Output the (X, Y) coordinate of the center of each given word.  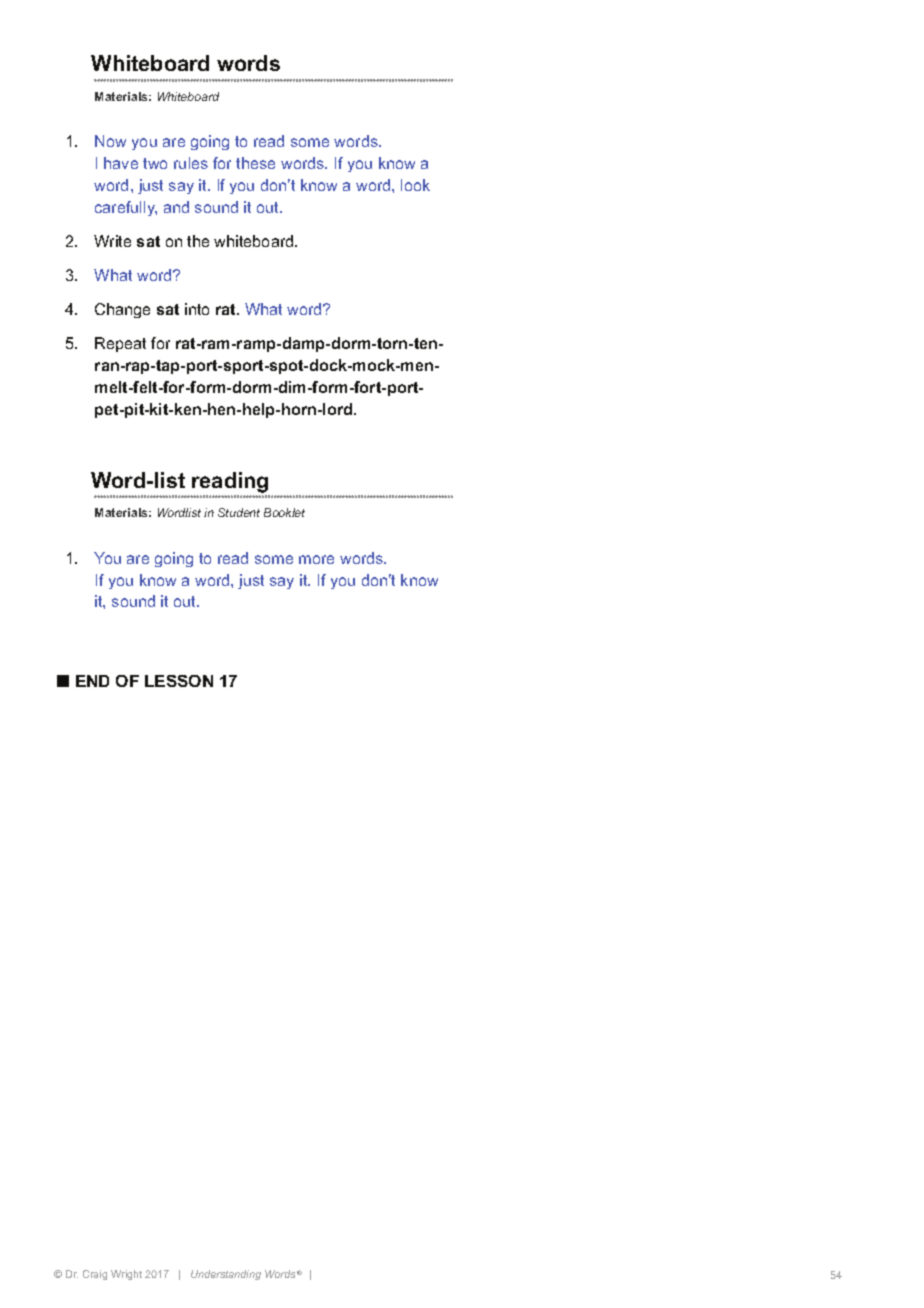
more (316, 559)
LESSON (179, 681)
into (197, 309)
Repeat (120, 344)
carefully (126, 208)
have (121, 163)
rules (191, 163)
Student (239, 512)
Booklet (284, 512)
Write (112, 241)
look (415, 185)
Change (122, 310)
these (255, 163)
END (92, 681)
